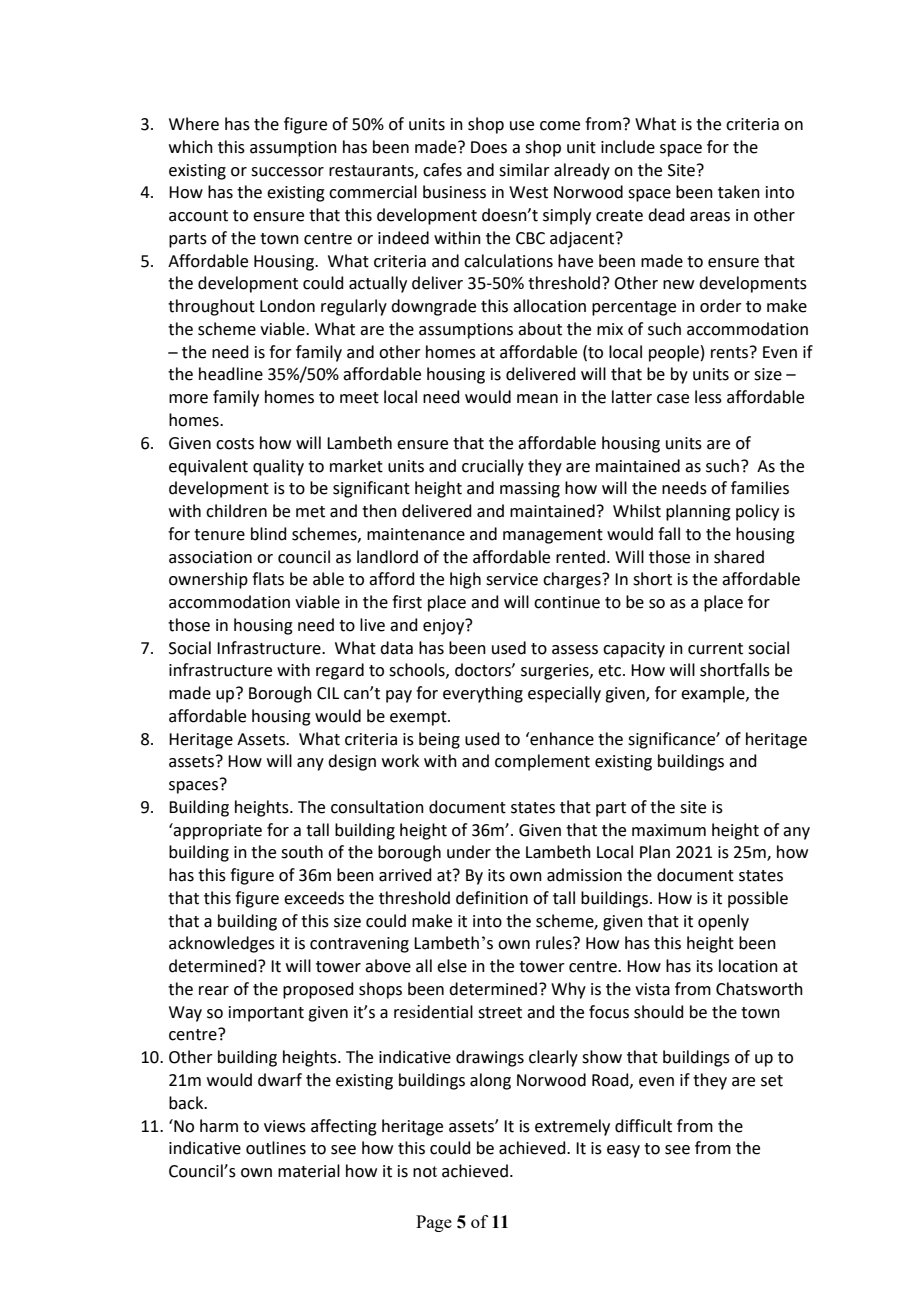 The width and height of the image is (924, 1308). Describe the element at coordinates (231, 374) in the image. I see `headline` at that location.
